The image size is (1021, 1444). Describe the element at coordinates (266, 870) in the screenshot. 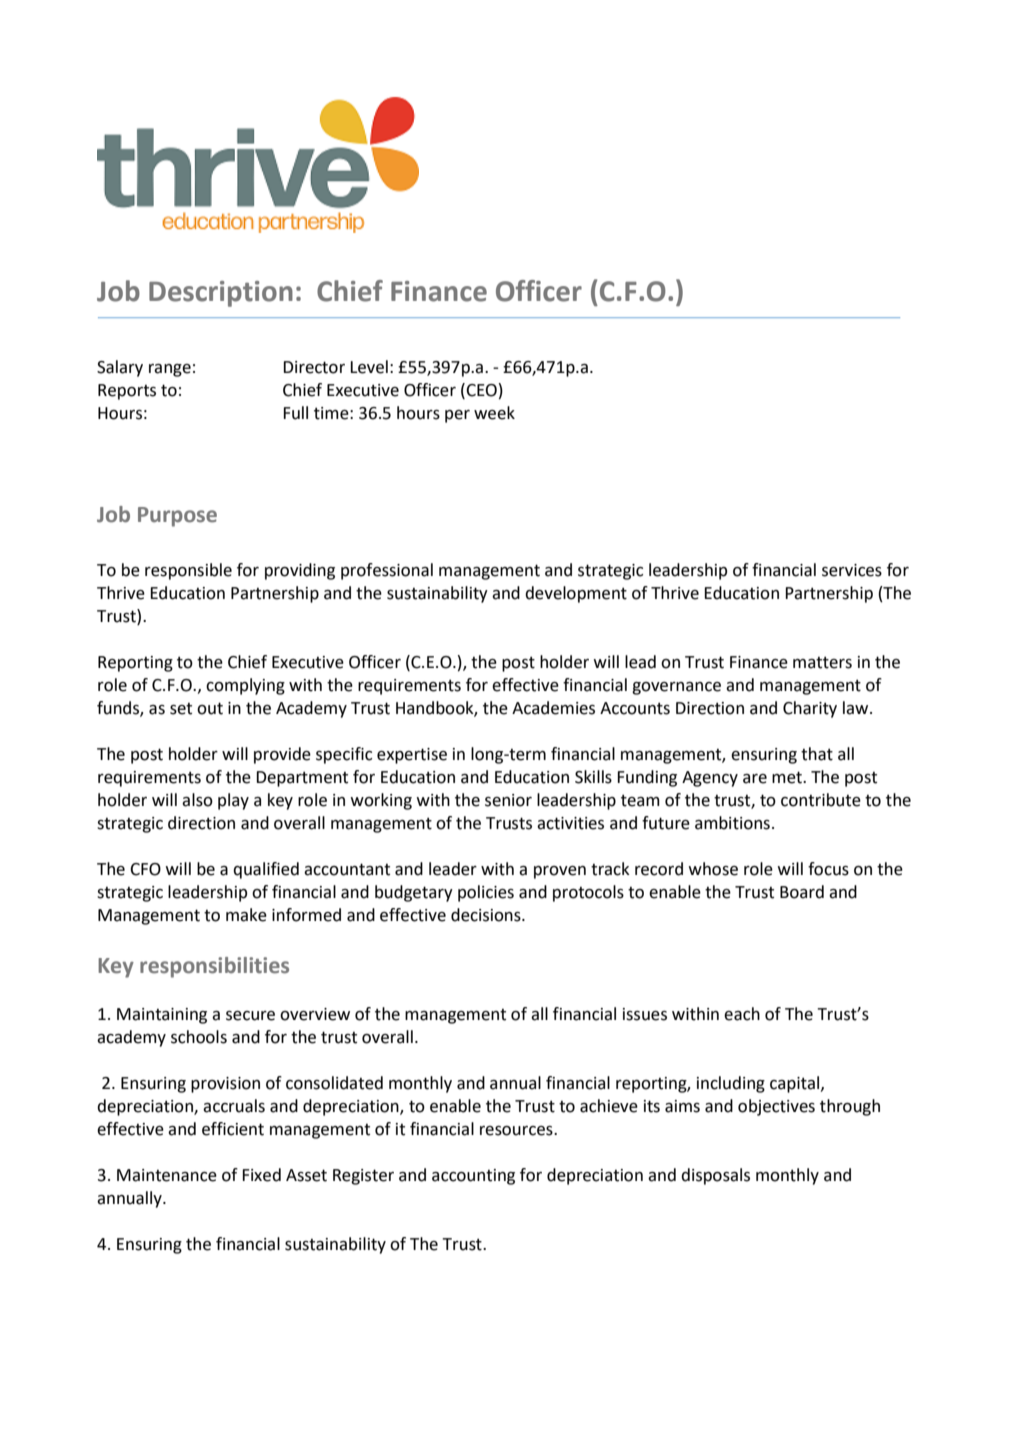

I see `qualified` at that location.
